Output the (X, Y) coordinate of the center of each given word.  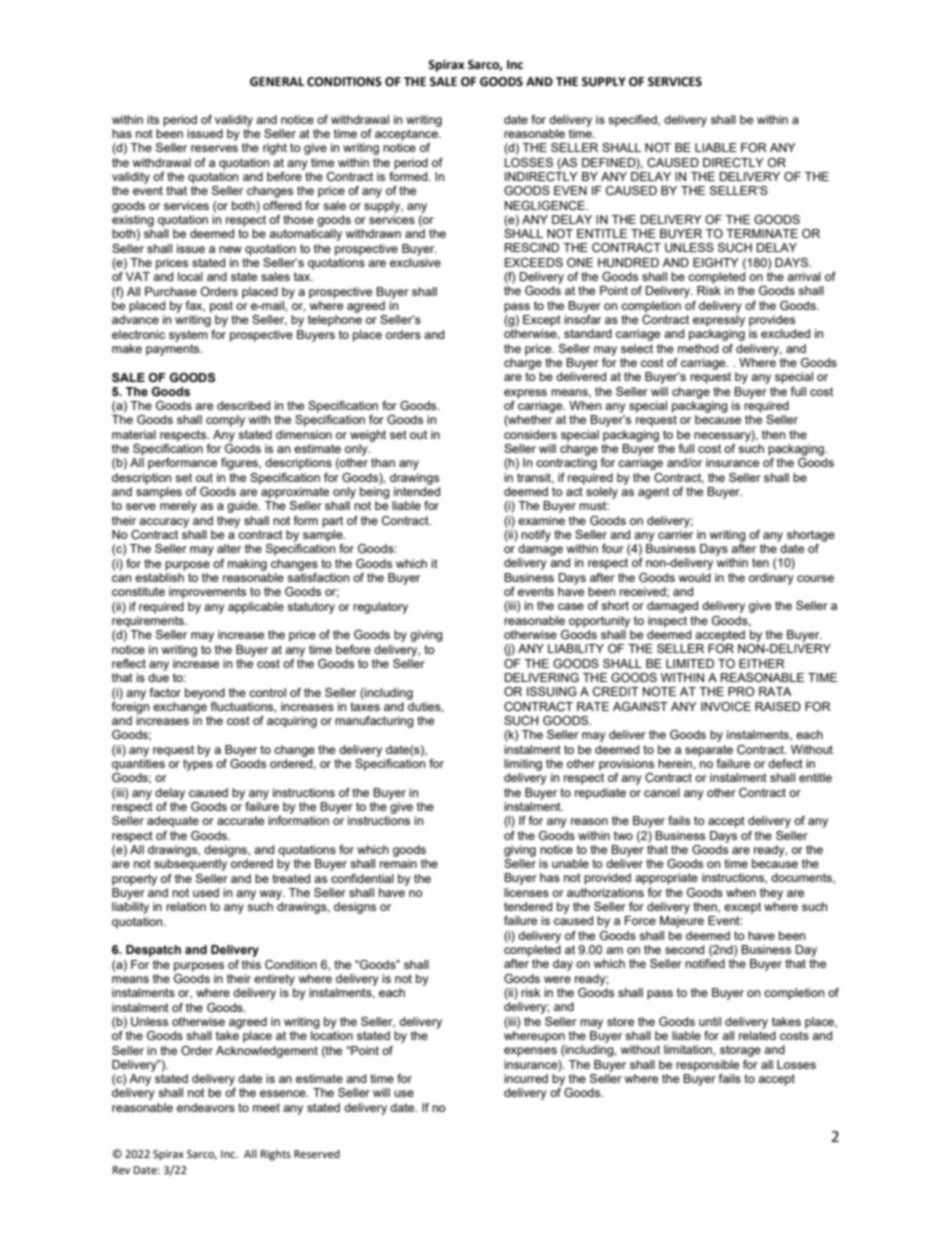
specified (633, 121)
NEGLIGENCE (546, 205)
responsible (707, 1066)
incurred (526, 1078)
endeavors (206, 1107)
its (153, 119)
